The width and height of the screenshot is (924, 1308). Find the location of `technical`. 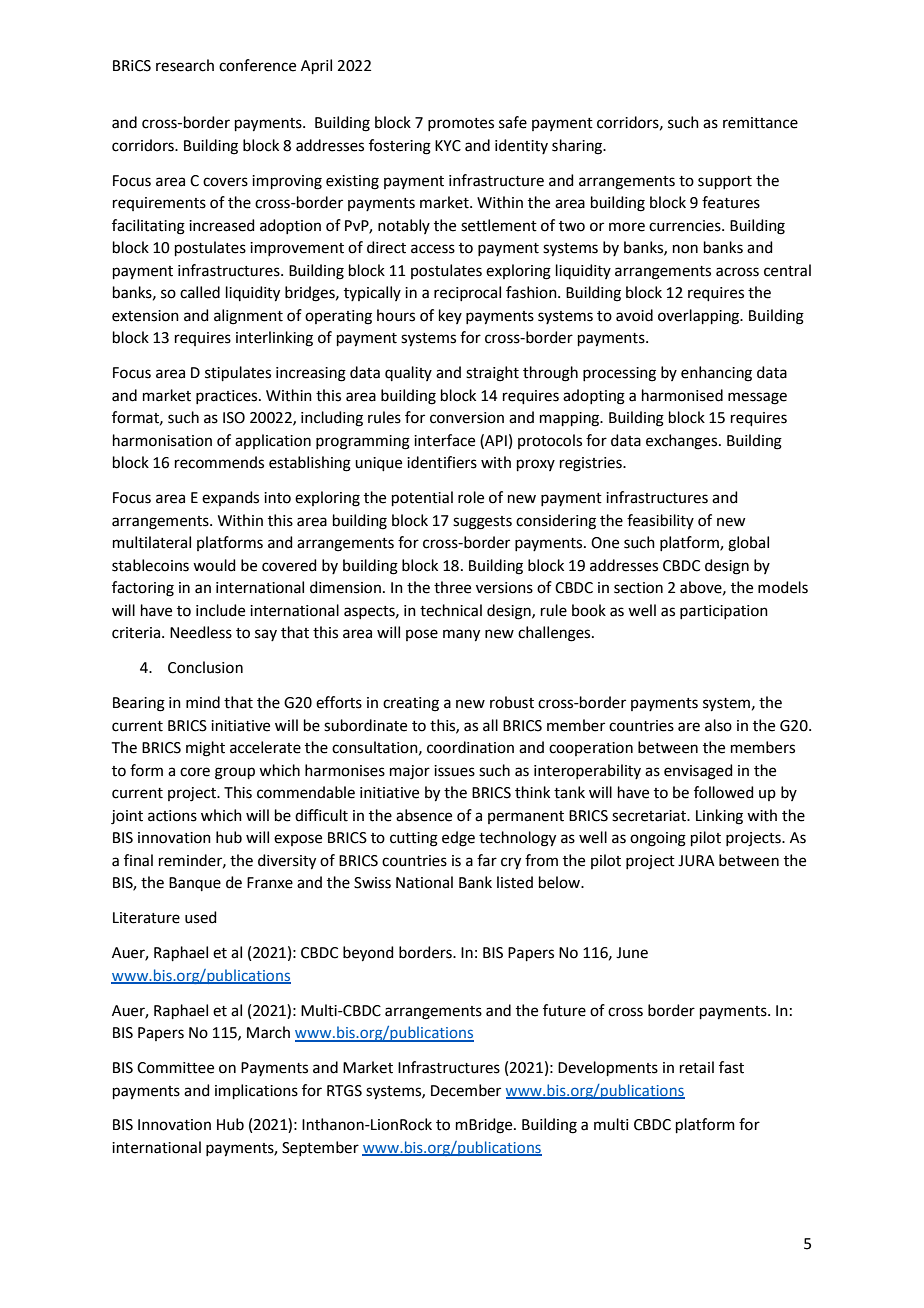

technical is located at coordinates (451, 610).
